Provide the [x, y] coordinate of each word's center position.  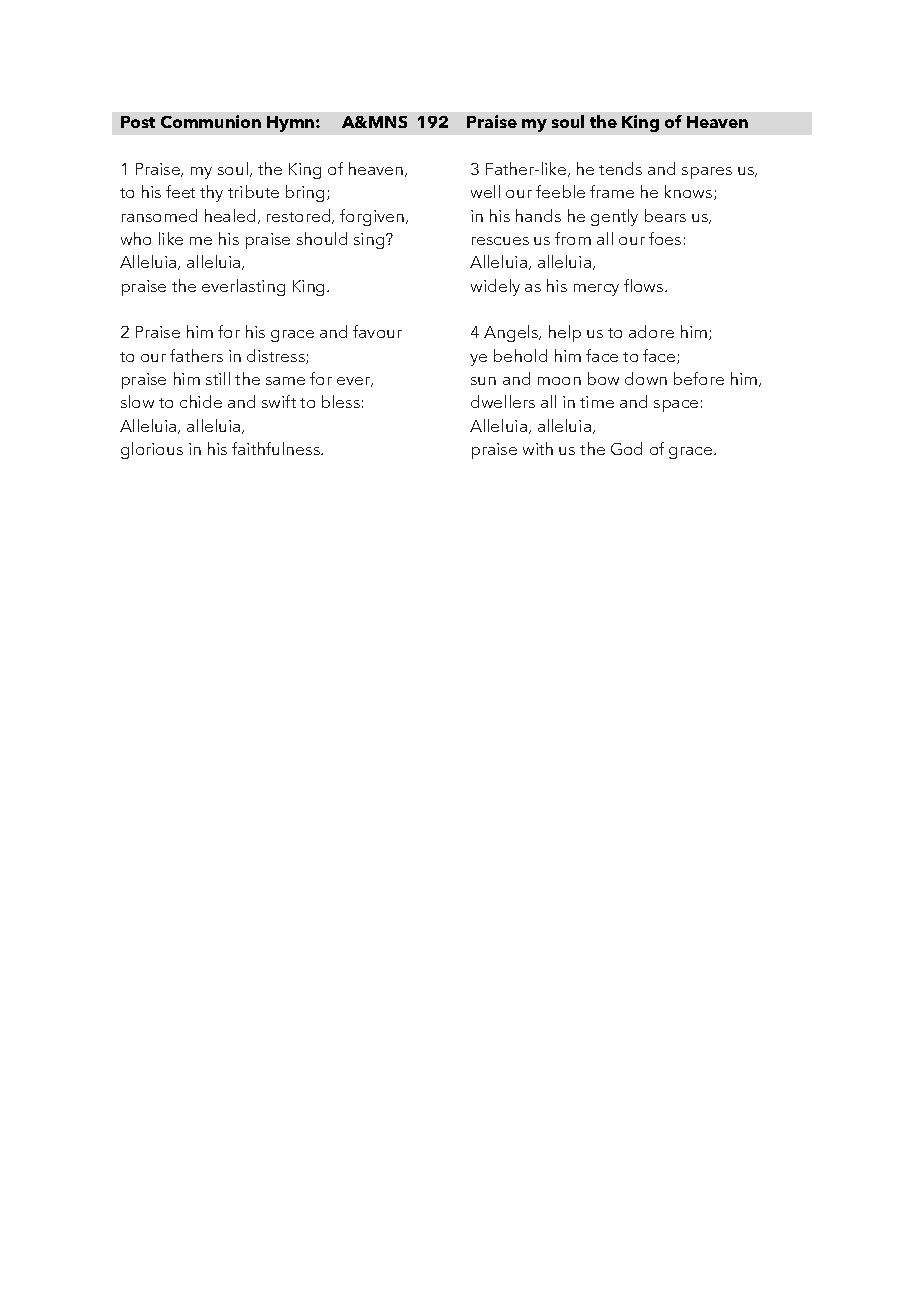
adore [651, 331]
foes [665, 238]
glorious [152, 450]
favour [377, 331]
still [218, 378]
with [538, 448]
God [626, 448]
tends [620, 168]
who [136, 238]
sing [370, 241]
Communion [211, 121]
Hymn [292, 124]
